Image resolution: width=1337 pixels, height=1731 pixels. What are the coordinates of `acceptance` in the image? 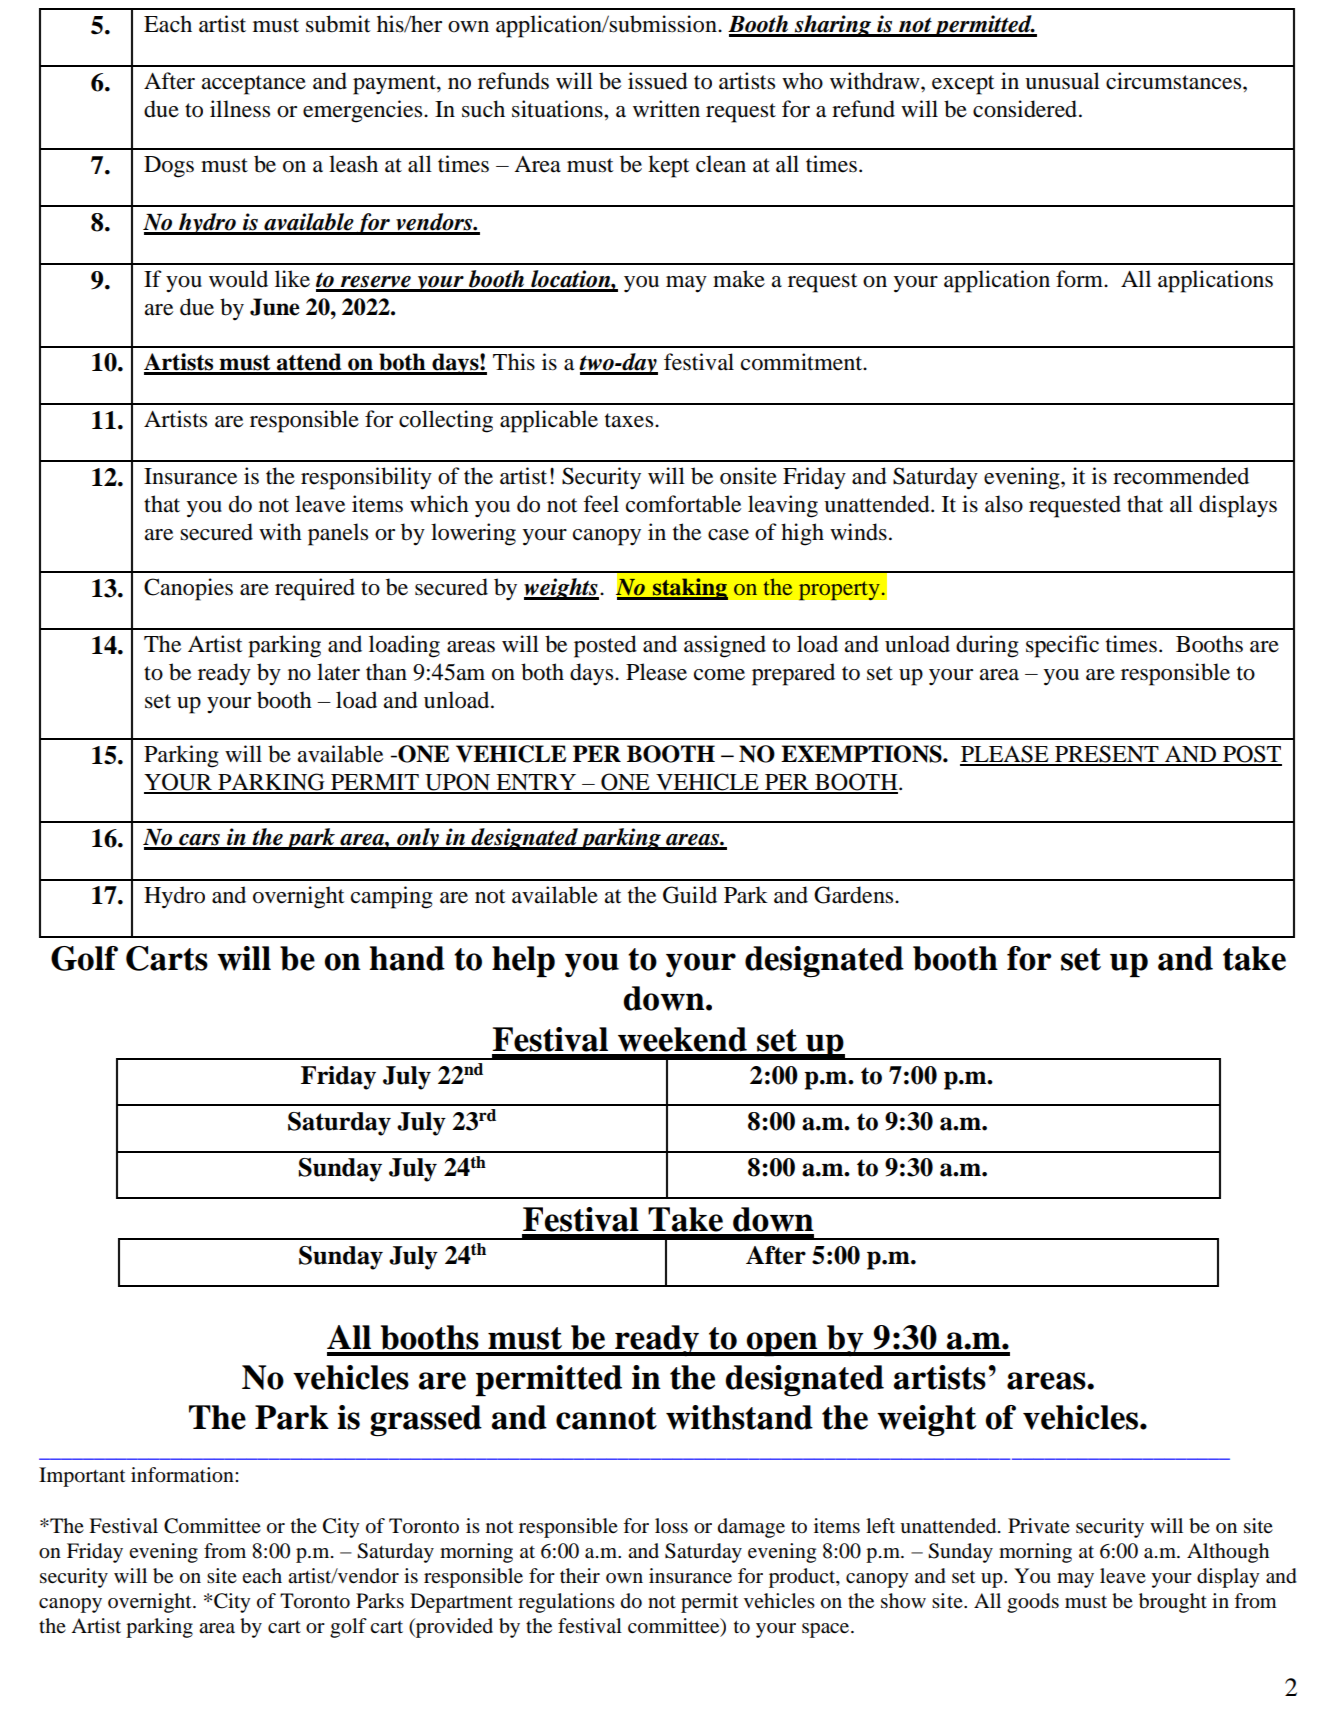 It's located at (253, 85).
